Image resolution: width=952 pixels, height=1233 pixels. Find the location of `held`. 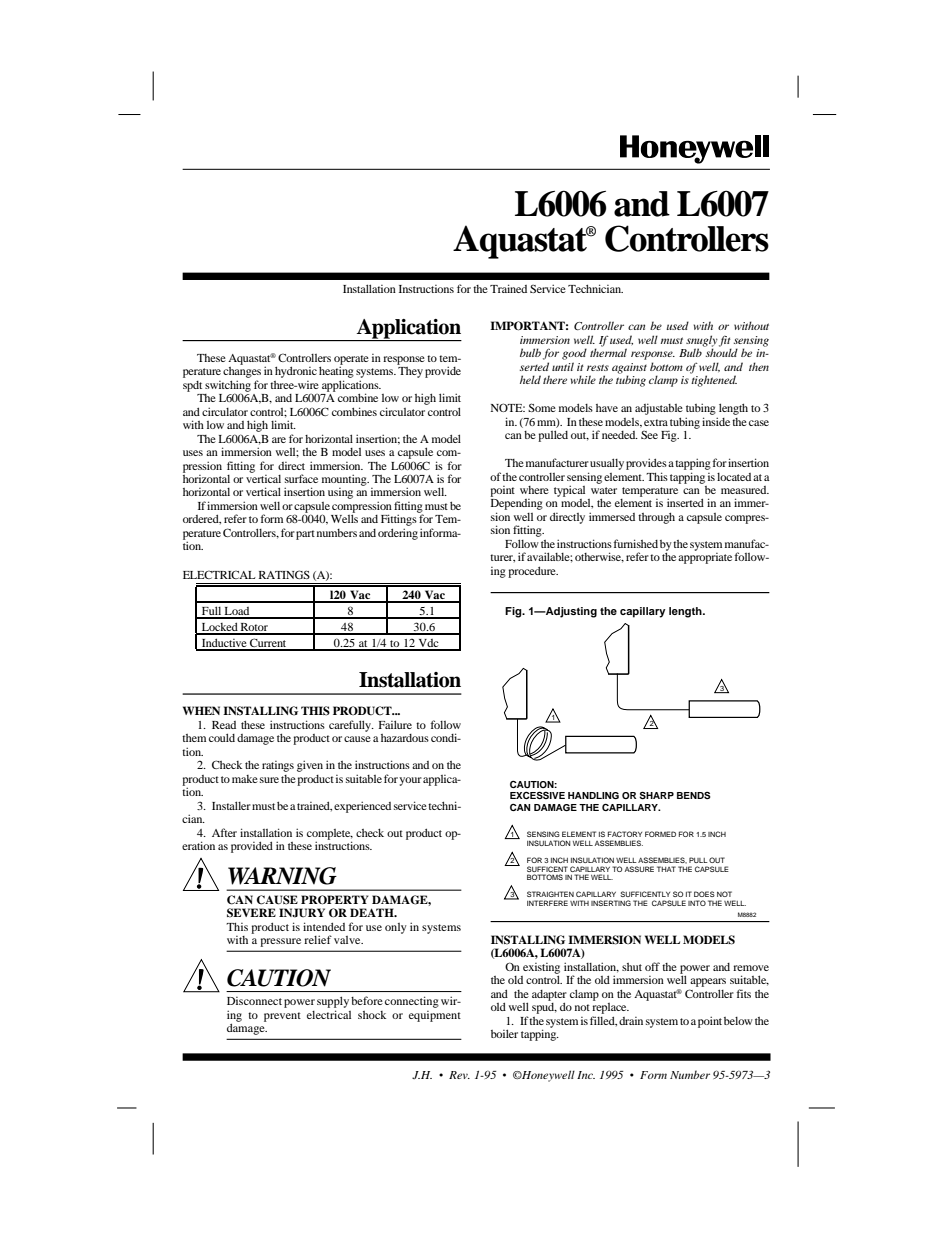

held is located at coordinates (530, 379).
